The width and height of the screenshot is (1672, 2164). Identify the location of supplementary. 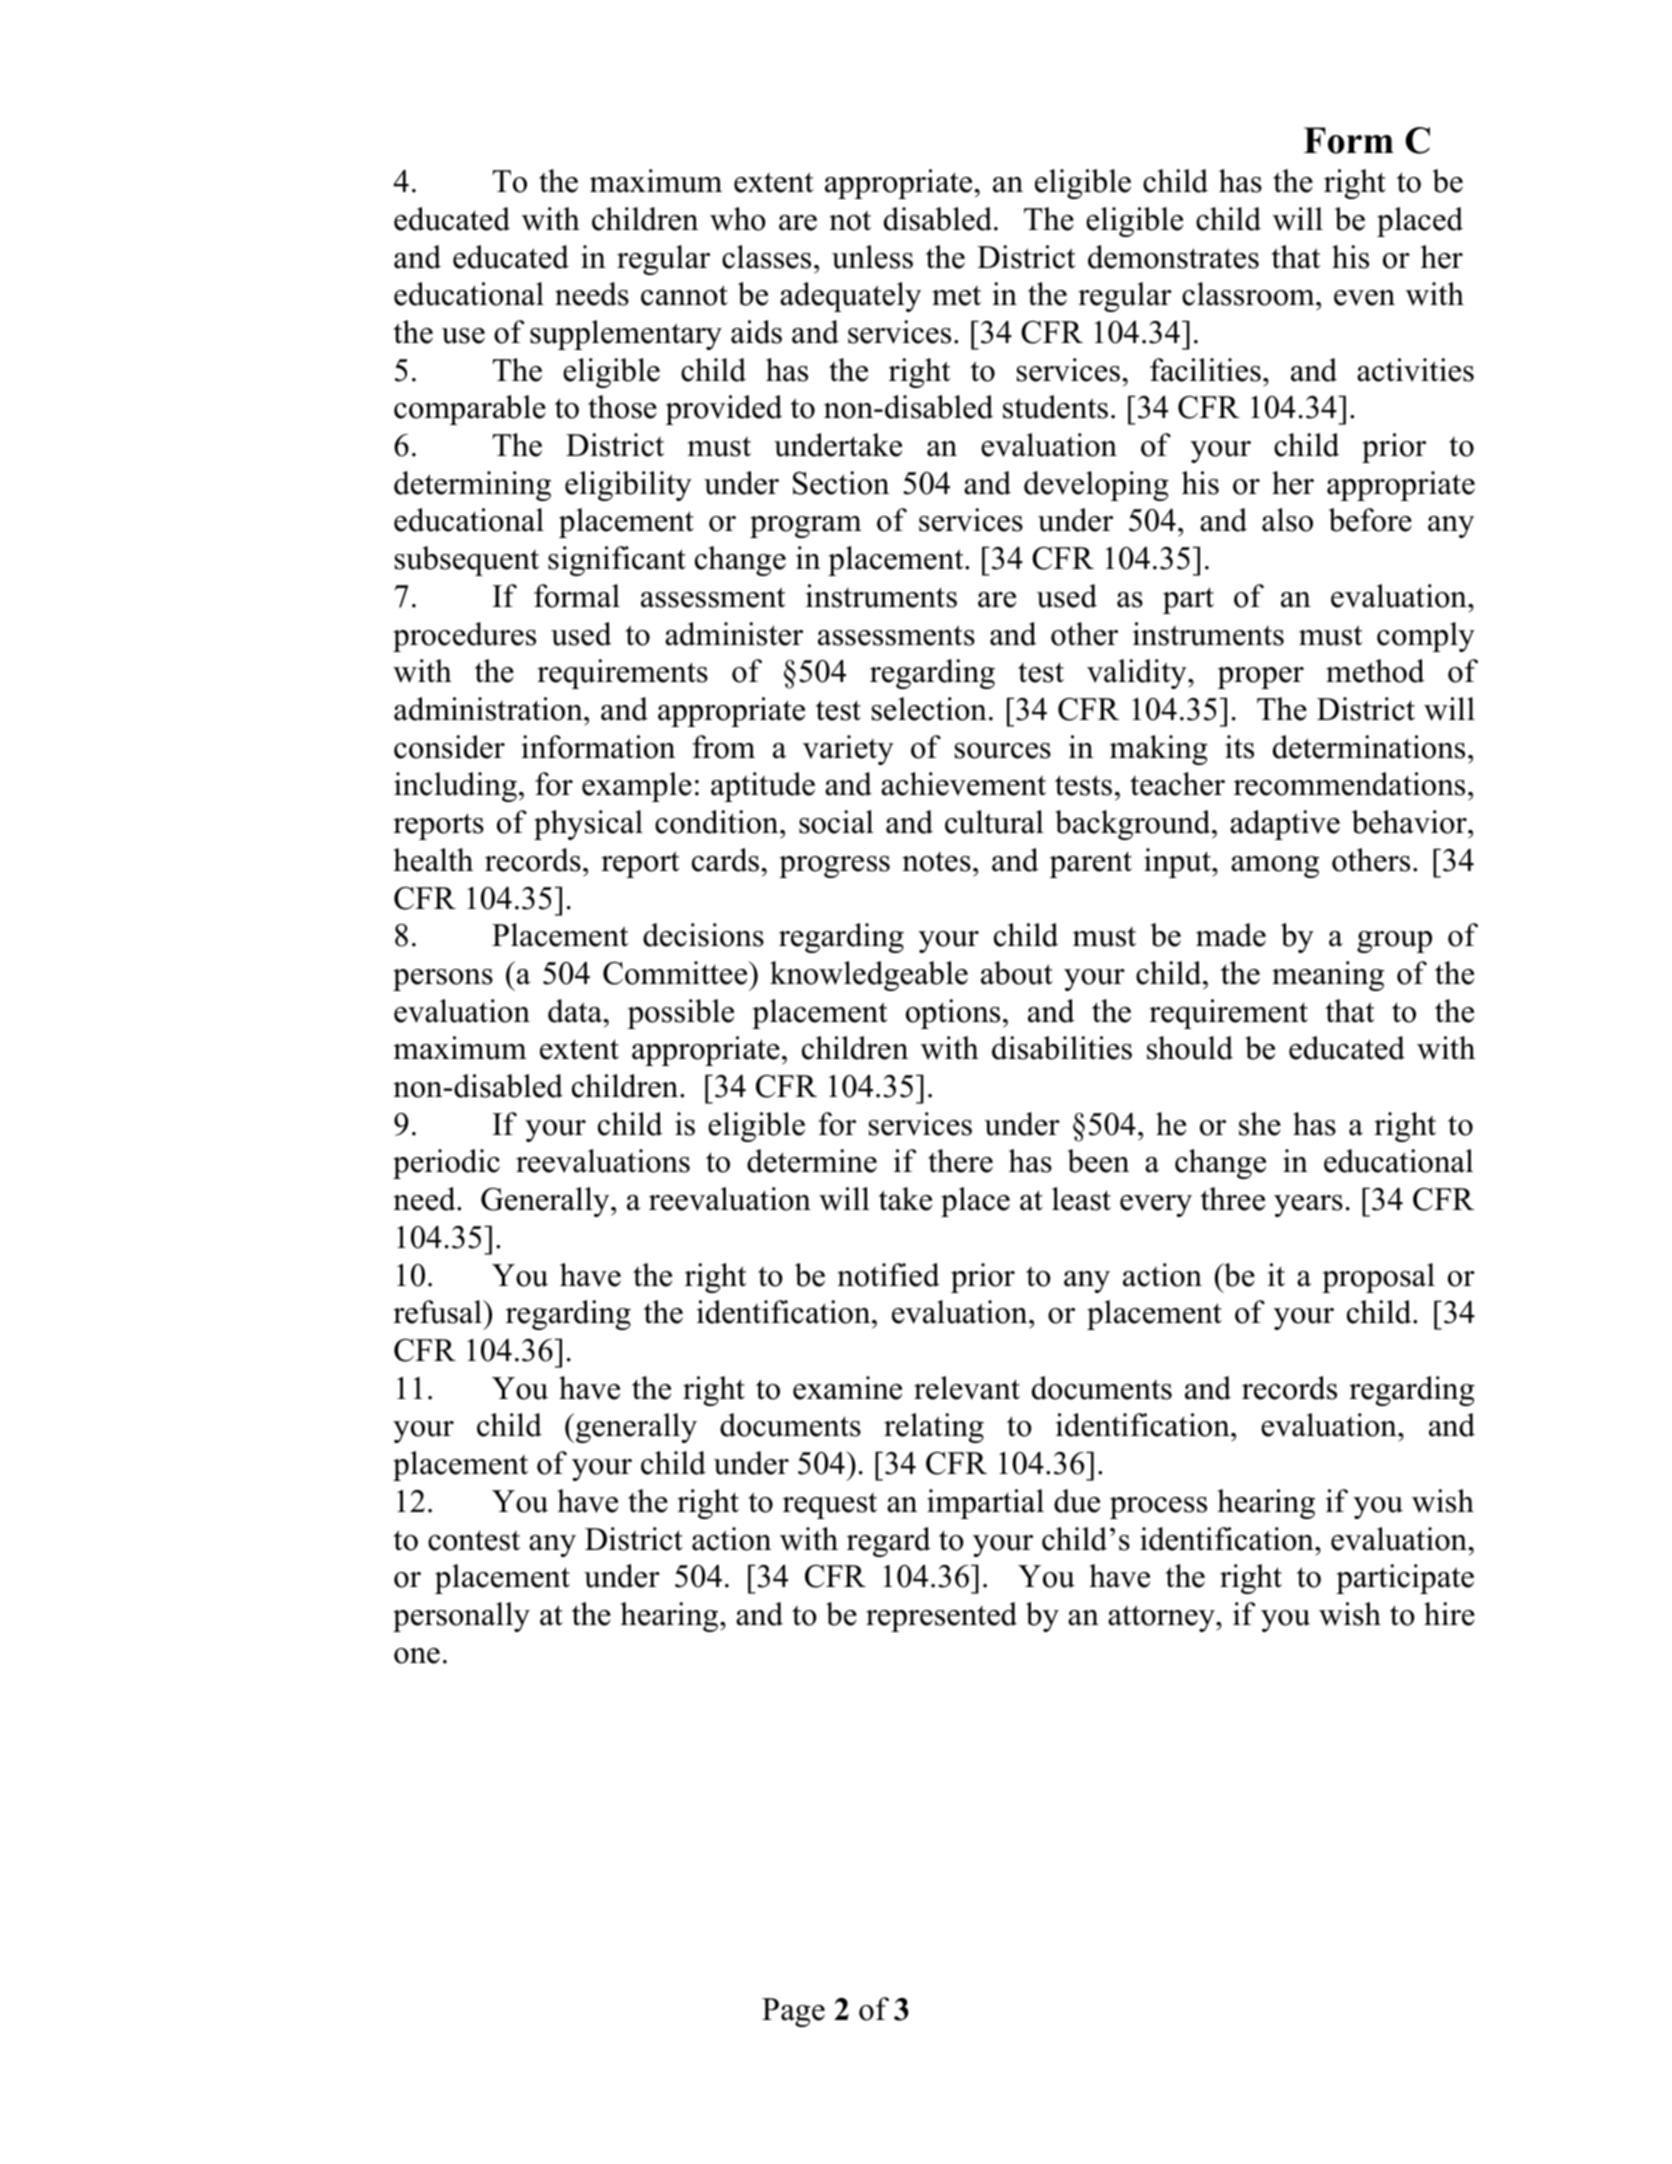
(626, 335).
